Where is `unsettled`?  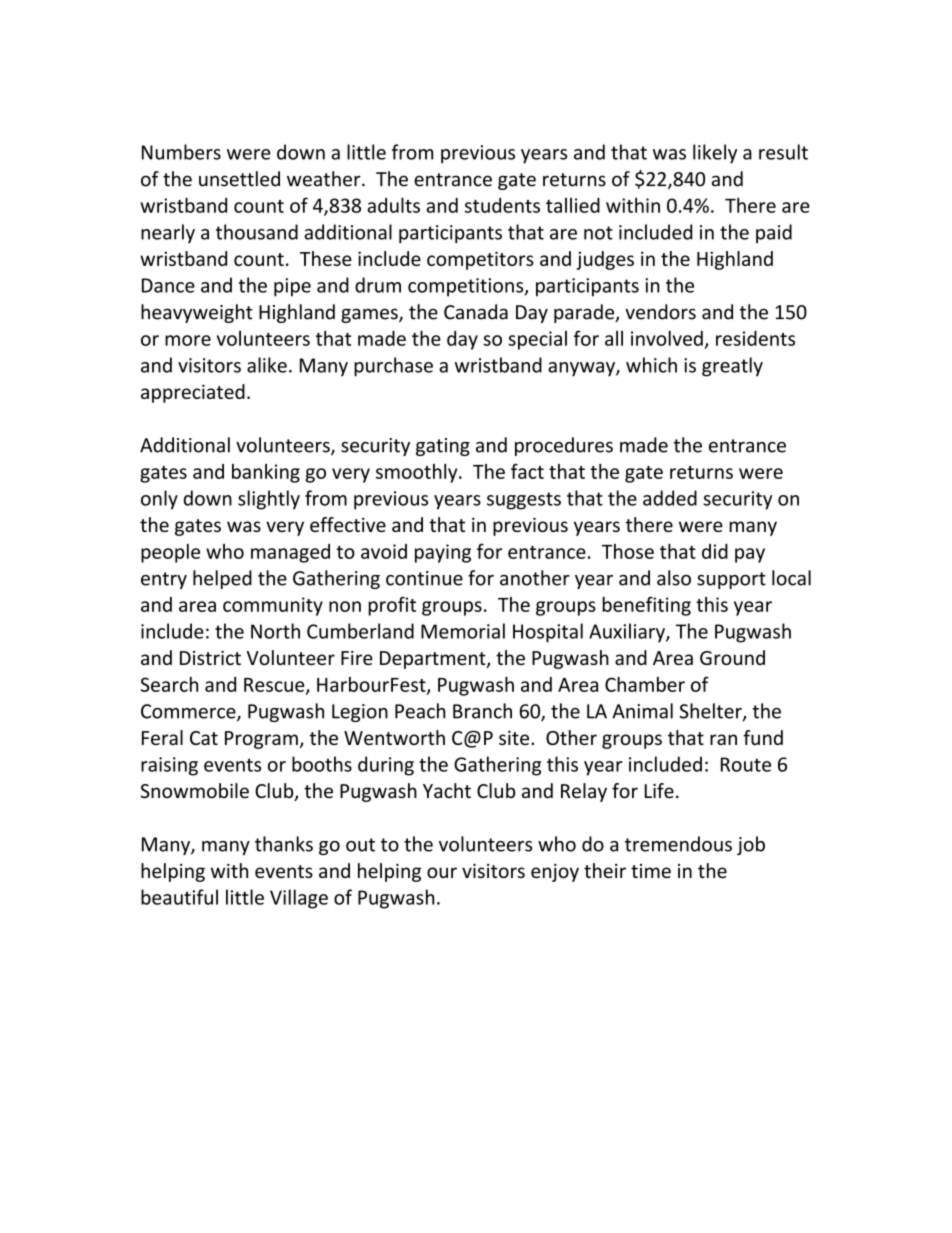 unsettled is located at coordinates (239, 179).
